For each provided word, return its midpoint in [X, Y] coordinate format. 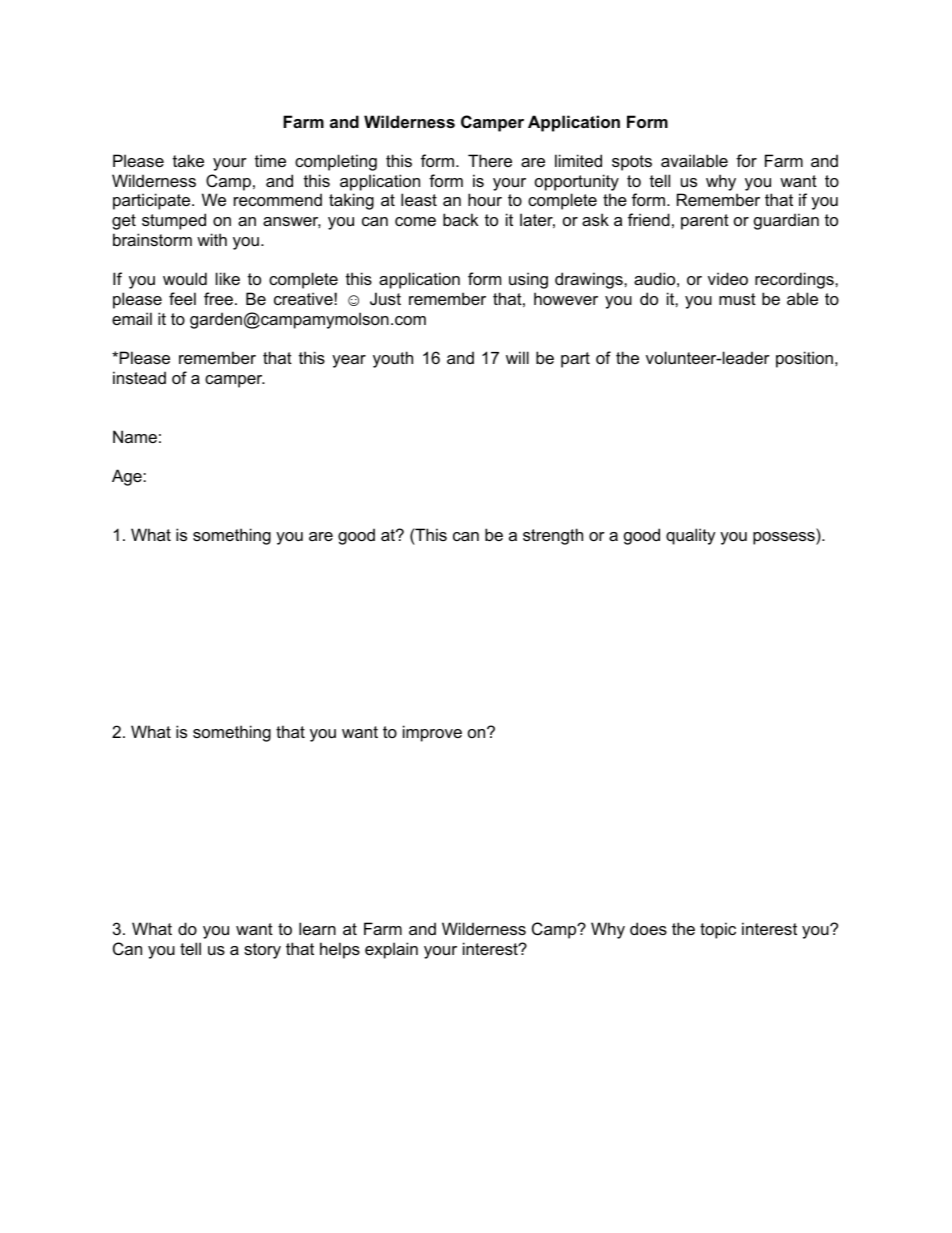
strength [553, 536]
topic [718, 930]
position [804, 359]
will [517, 357]
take [188, 160]
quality [691, 536]
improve [432, 733]
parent [705, 222]
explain [391, 950]
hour [485, 199]
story [262, 951]
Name [135, 436]
